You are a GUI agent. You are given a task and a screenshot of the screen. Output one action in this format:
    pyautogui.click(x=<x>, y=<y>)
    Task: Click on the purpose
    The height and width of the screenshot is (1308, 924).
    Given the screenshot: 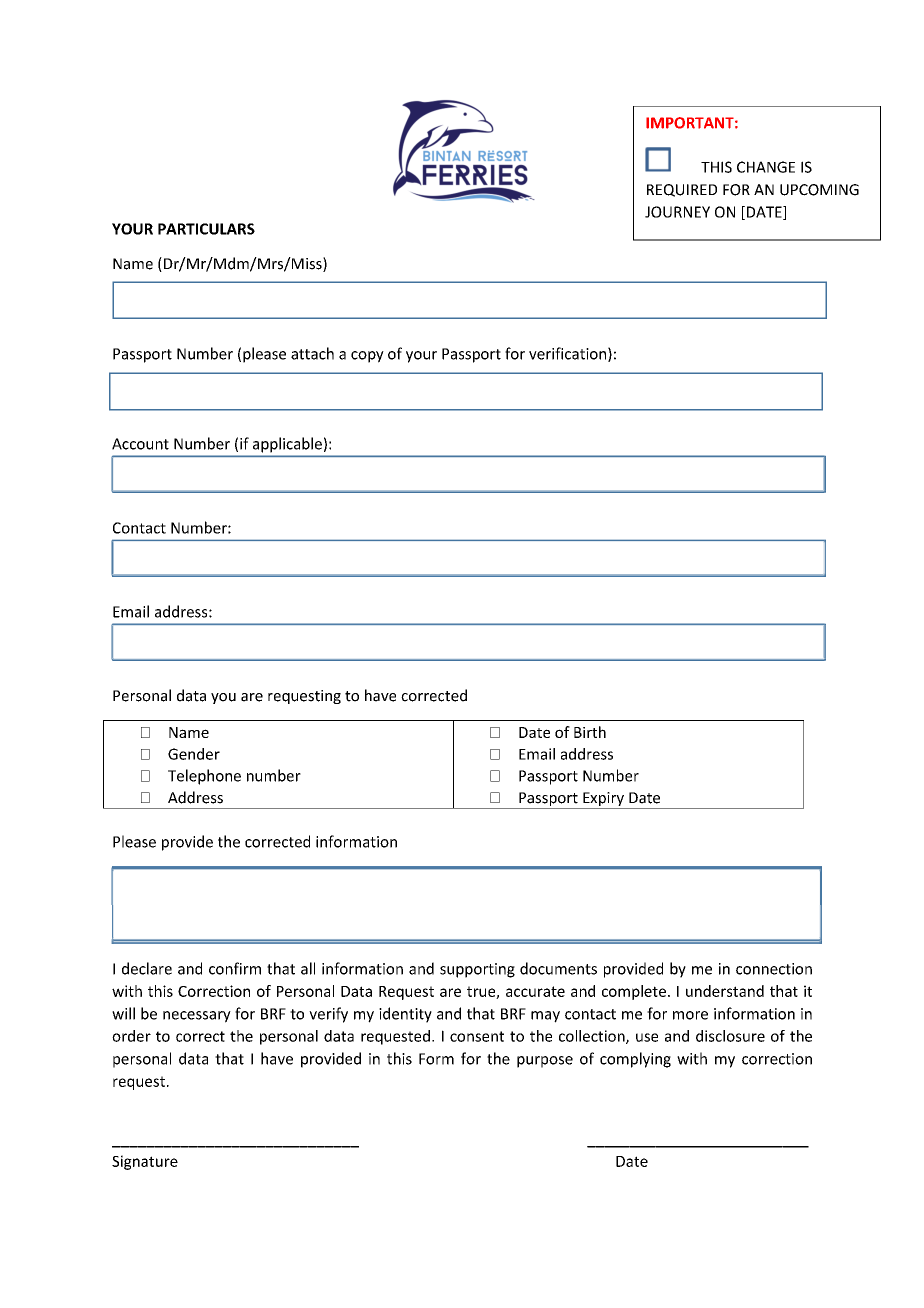 What is the action you would take?
    pyautogui.click(x=545, y=1062)
